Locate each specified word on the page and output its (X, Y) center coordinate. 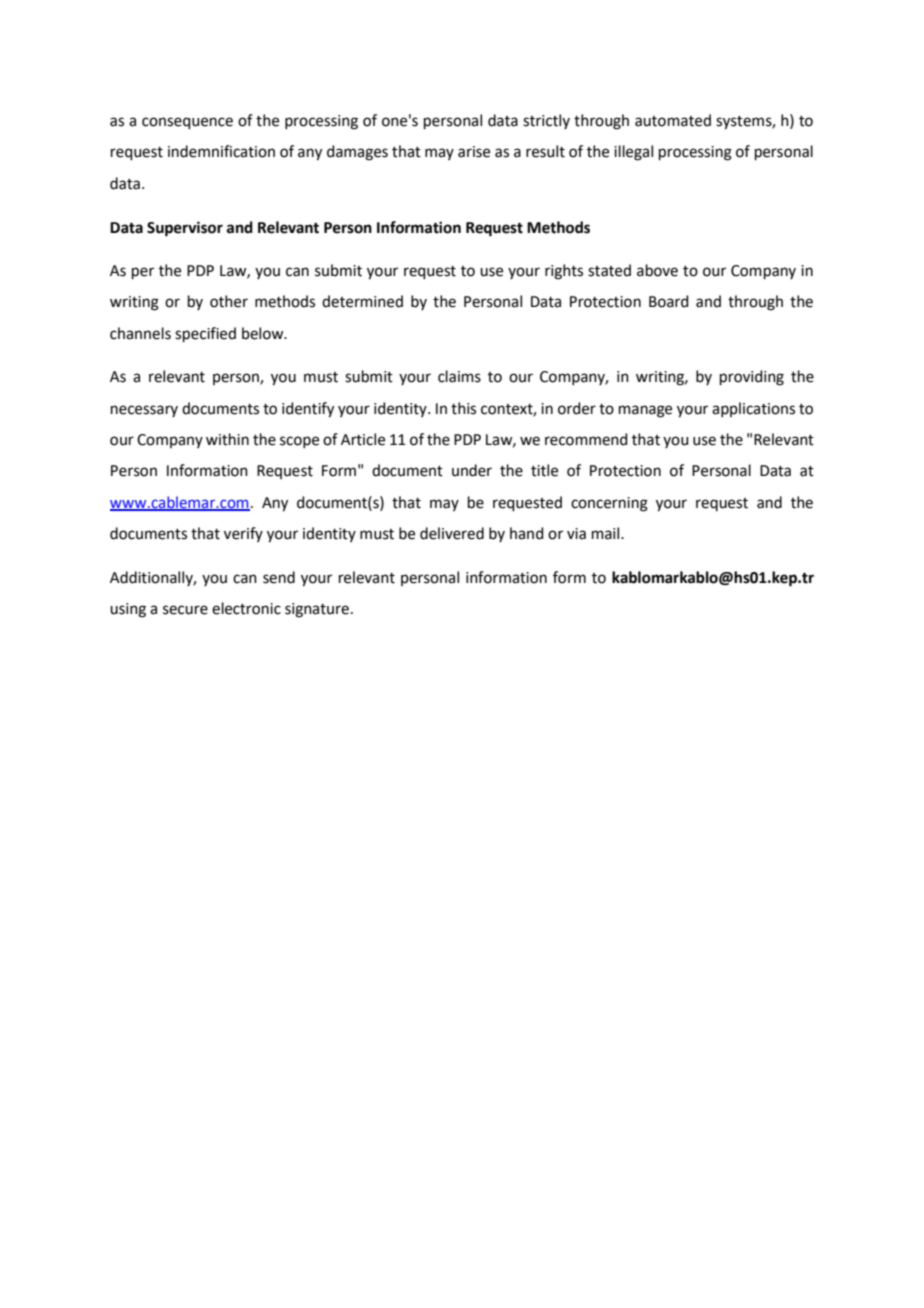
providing (752, 378)
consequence (187, 123)
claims (459, 376)
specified (205, 334)
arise (474, 152)
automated (673, 120)
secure (185, 610)
